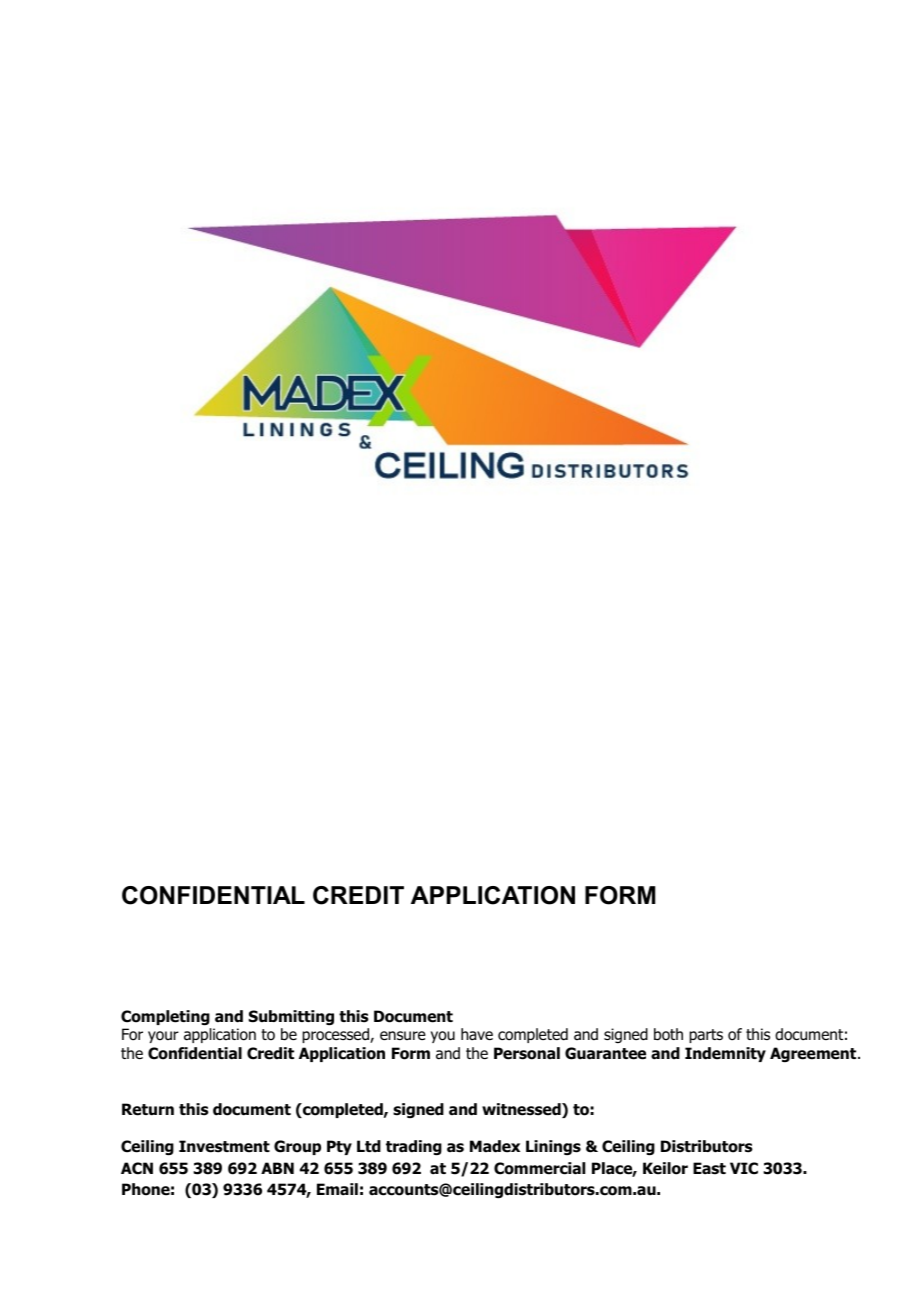 The height and width of the document is (1308, 924). Describe the element at coordinates (477, 1034) in the document. I see `have` at that location.
